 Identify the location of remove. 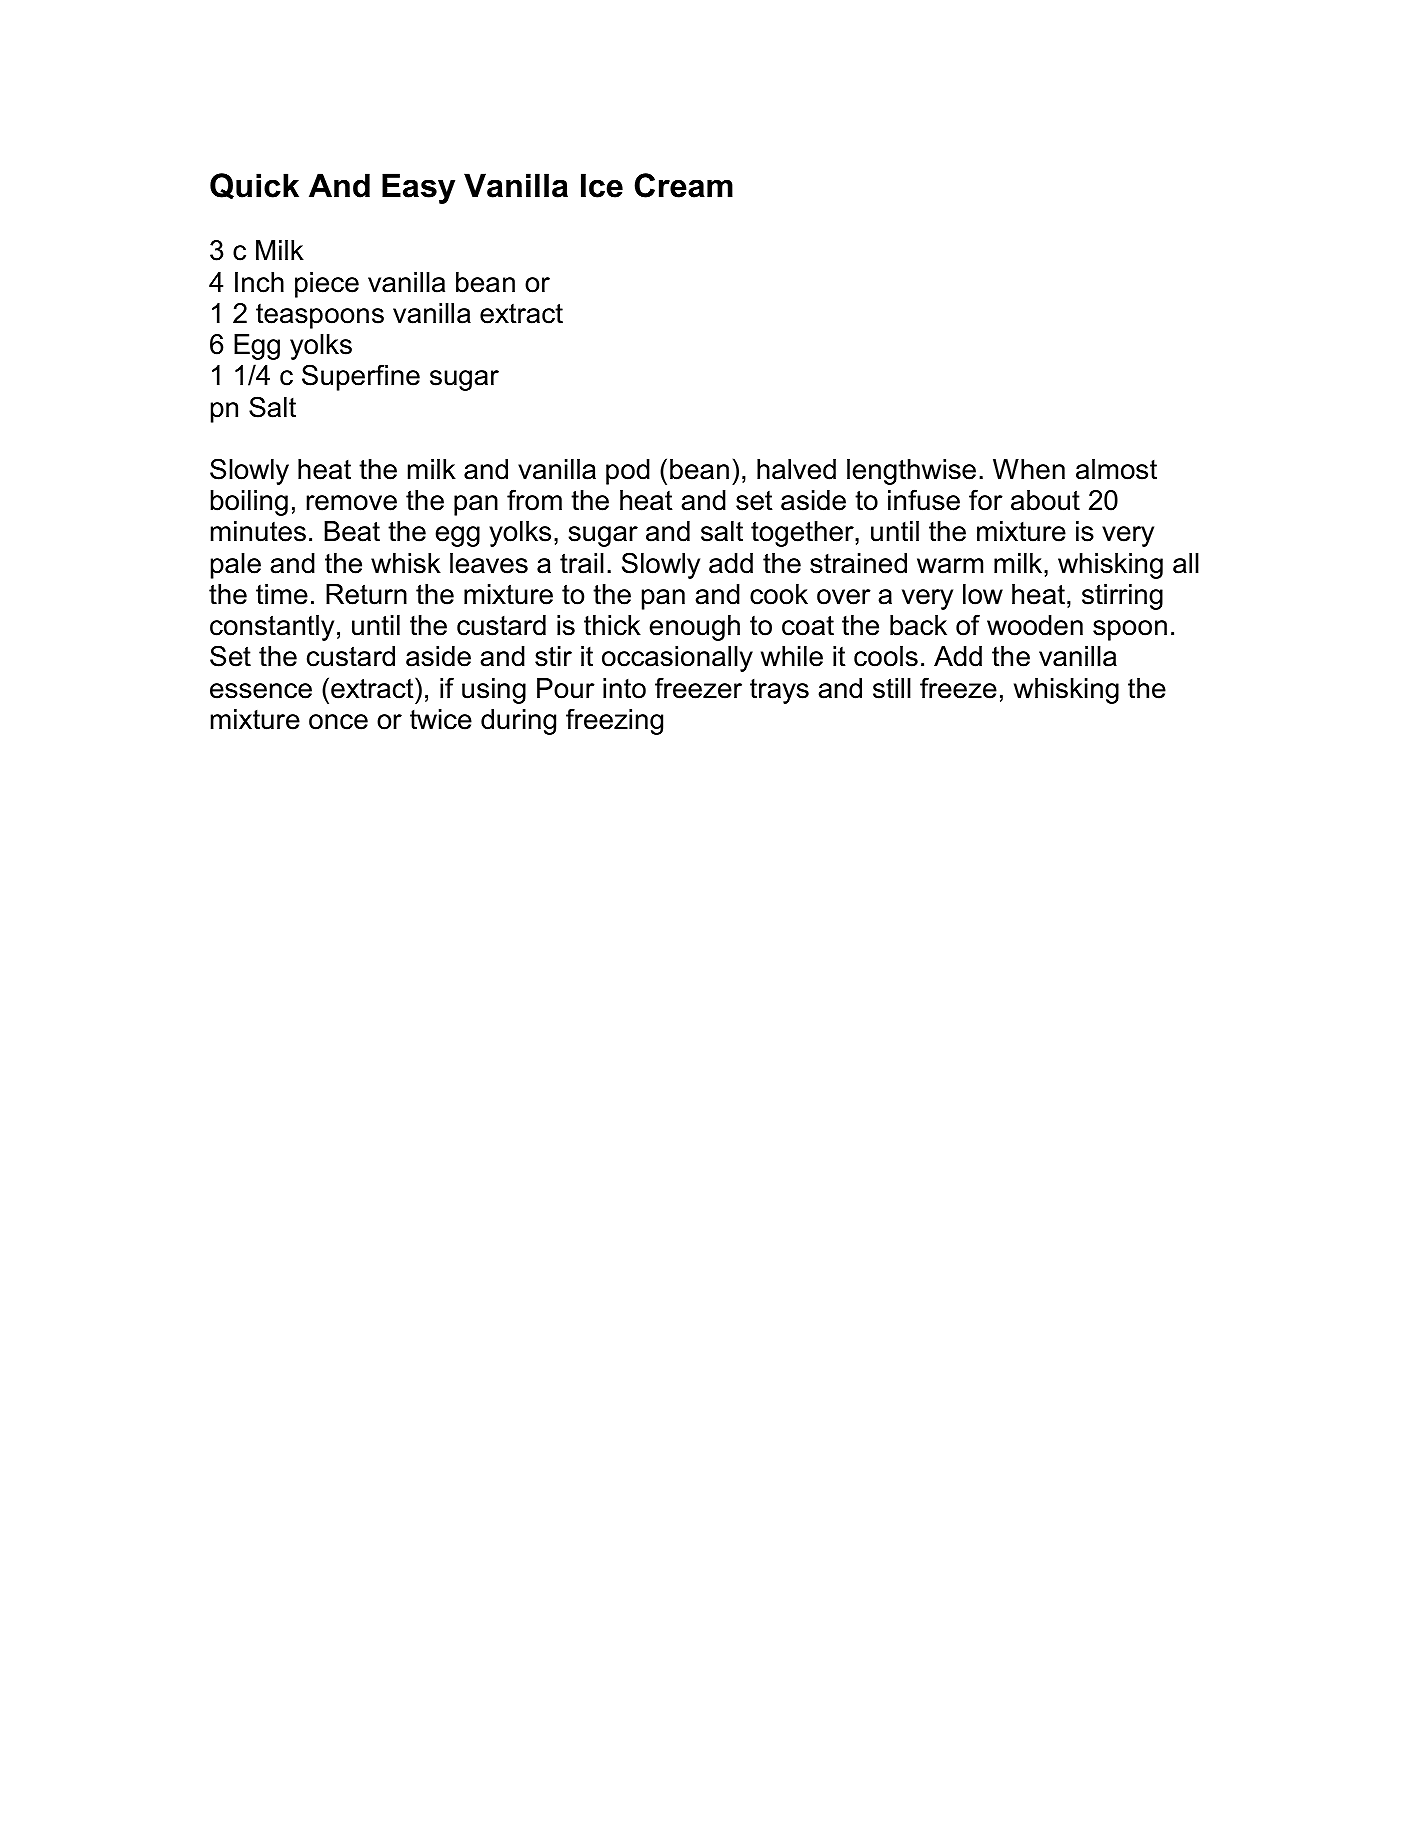
(351, 503).
